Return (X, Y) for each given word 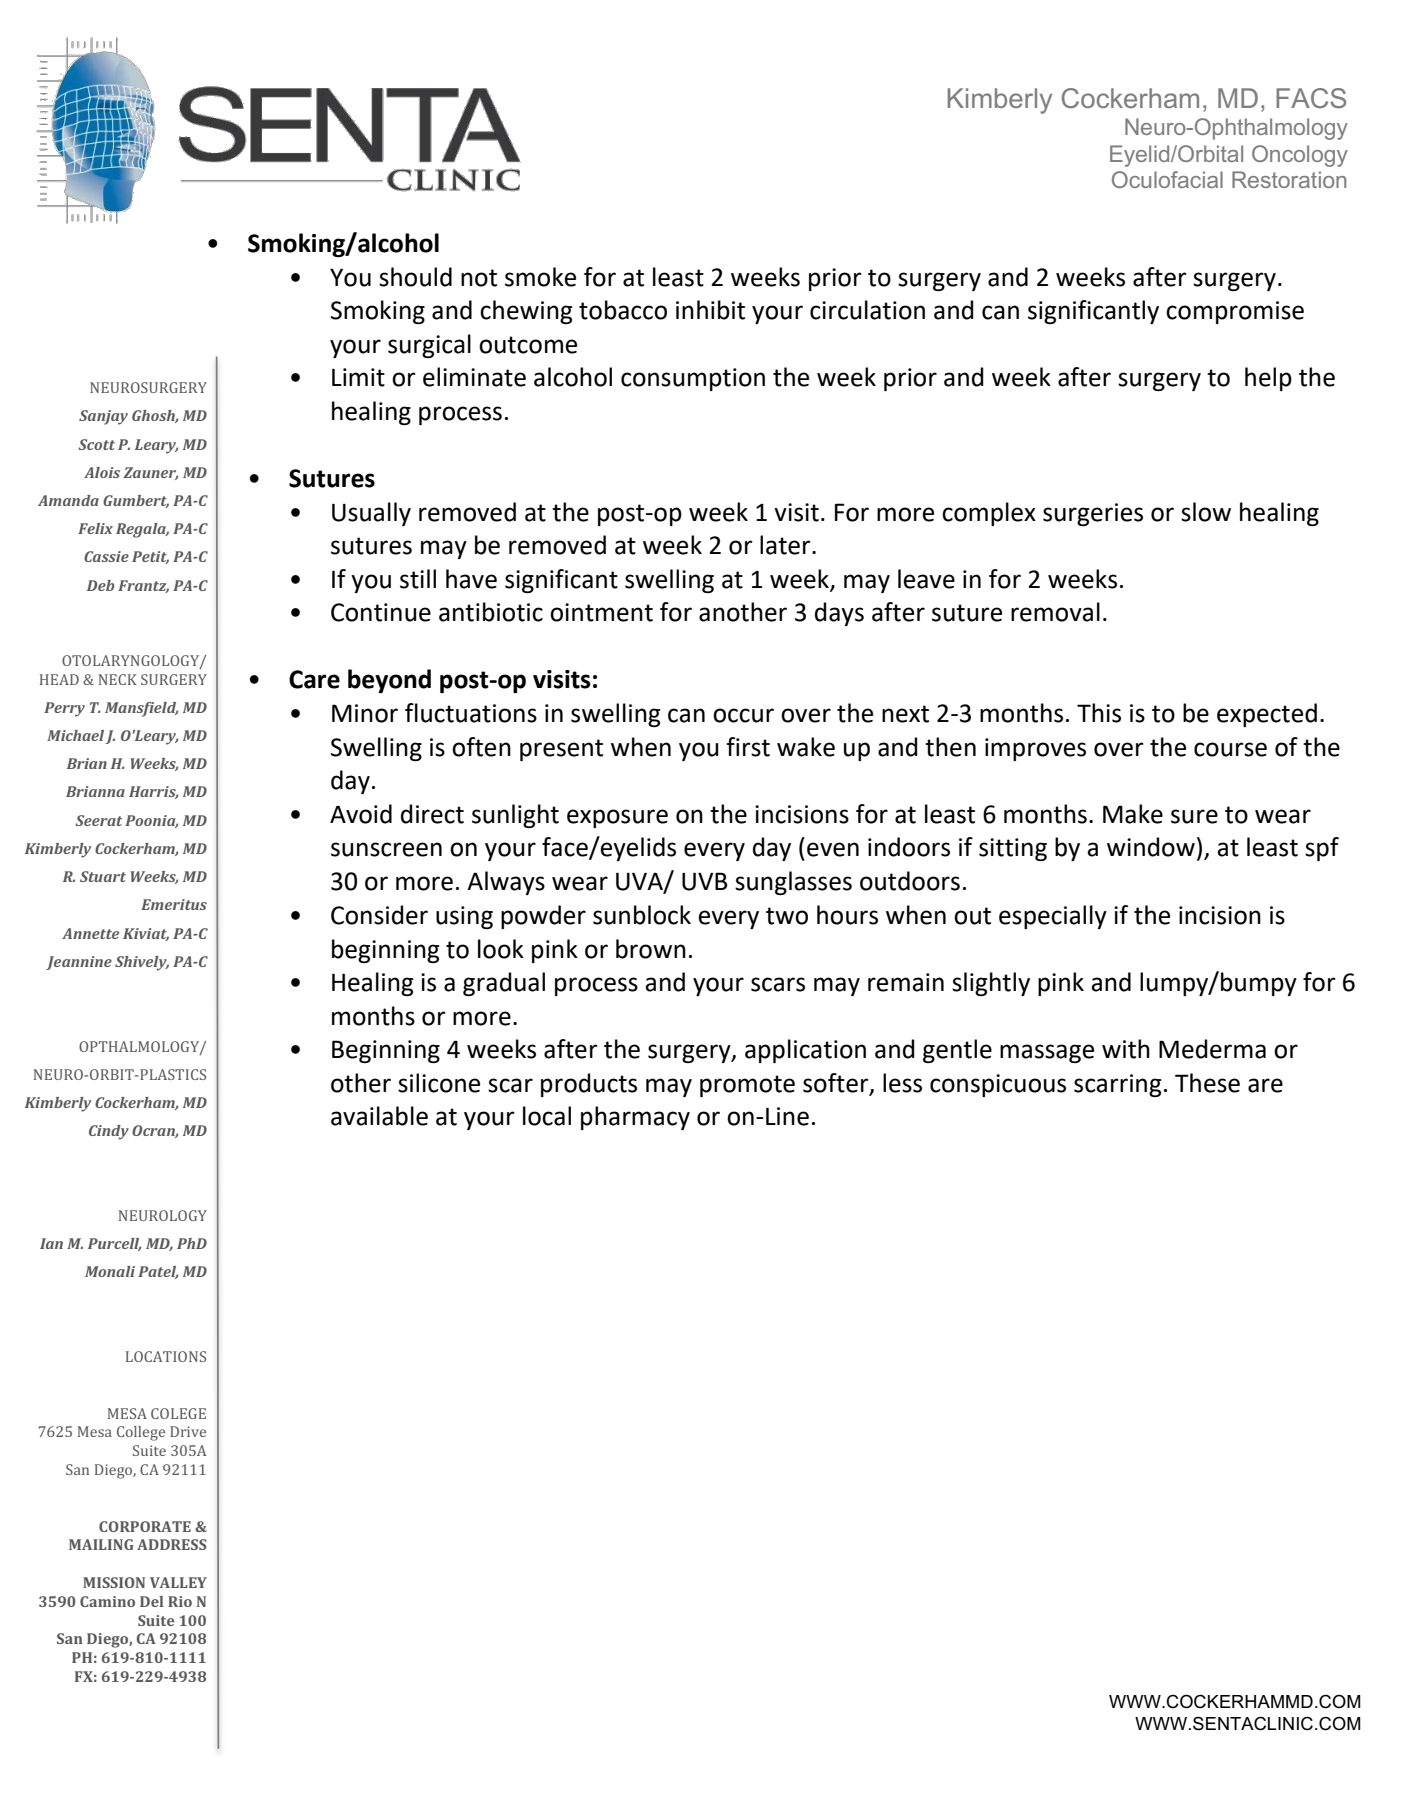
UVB (705, 881)
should (415, 277)
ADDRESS (172, 1544)
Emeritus (174, 904)
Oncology (1300, 156)
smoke (540, 277)
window (1151, 847)
